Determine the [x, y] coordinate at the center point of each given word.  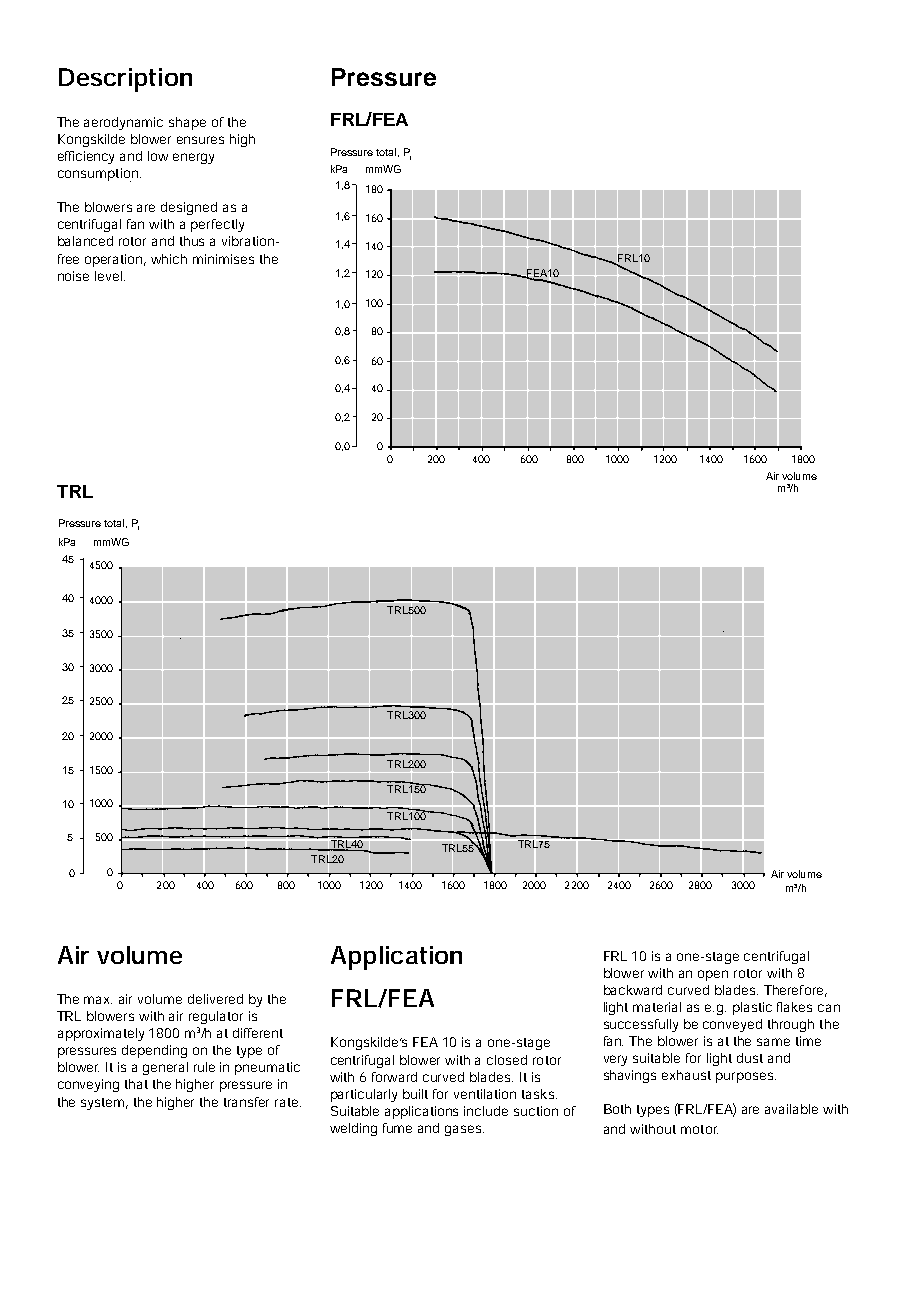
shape [187, 123]
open [713, 975]
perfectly [217, 225]
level [108, 276]
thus [192, 241]
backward [633, 990]
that [136, 1084]
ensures [200, 140]
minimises [223, 259]
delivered [215, 999]
